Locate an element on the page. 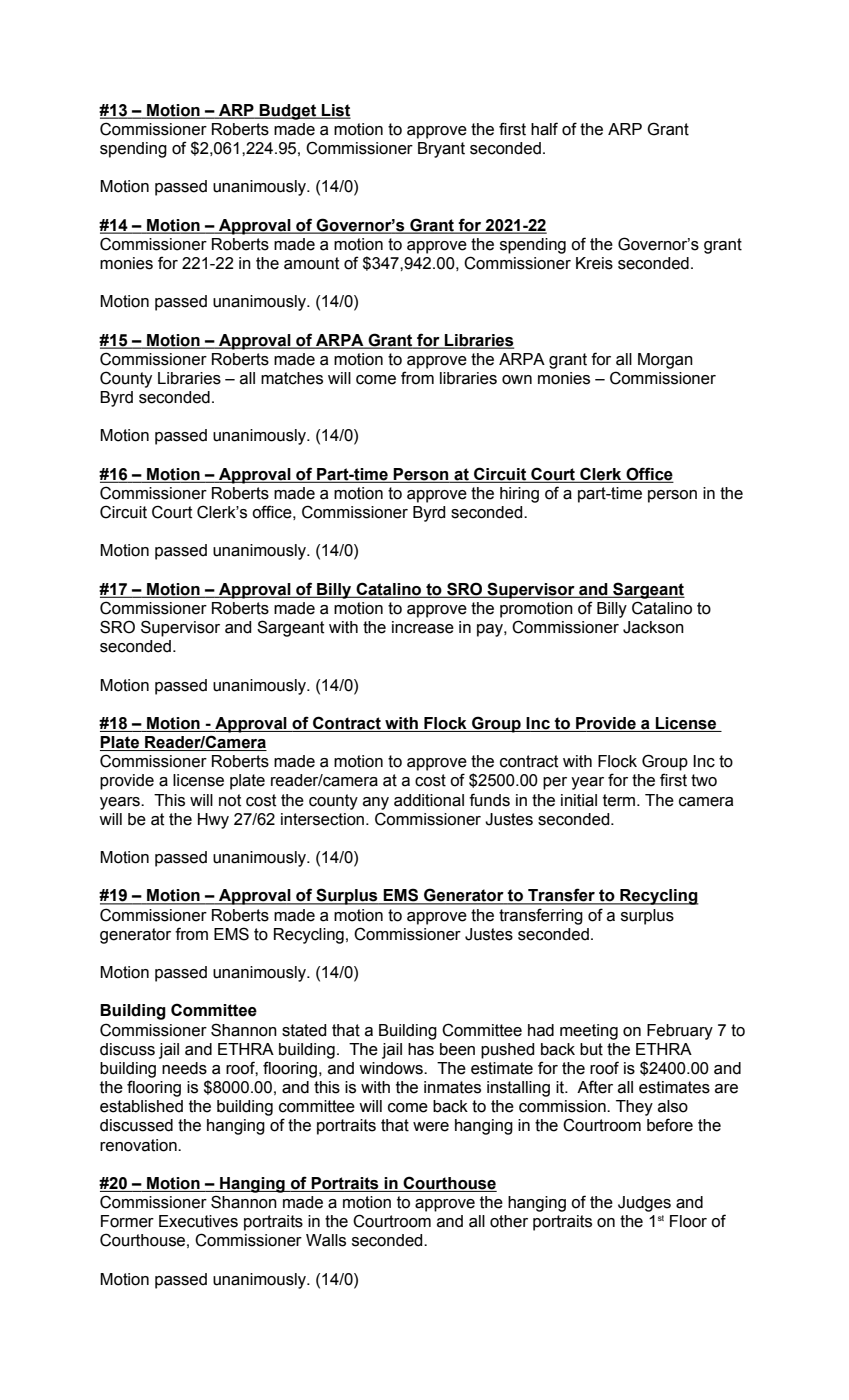  additional is located at coordinates (429, 800).
